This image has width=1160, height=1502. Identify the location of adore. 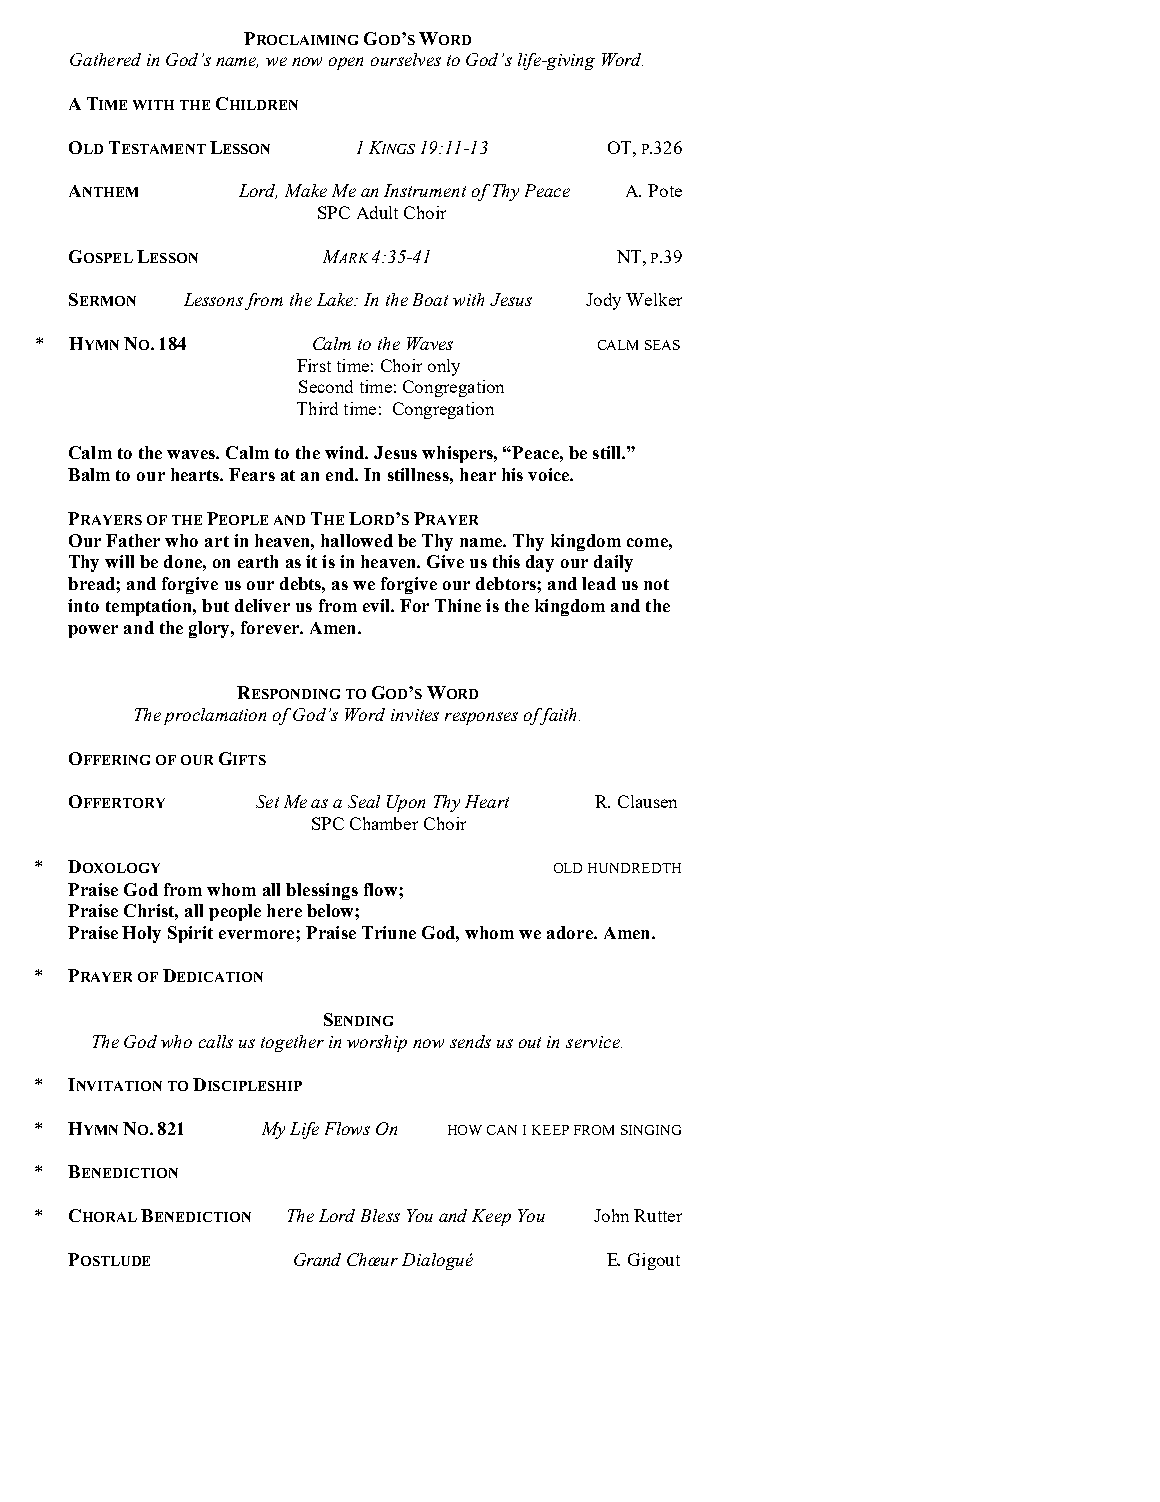
(571, 932).
